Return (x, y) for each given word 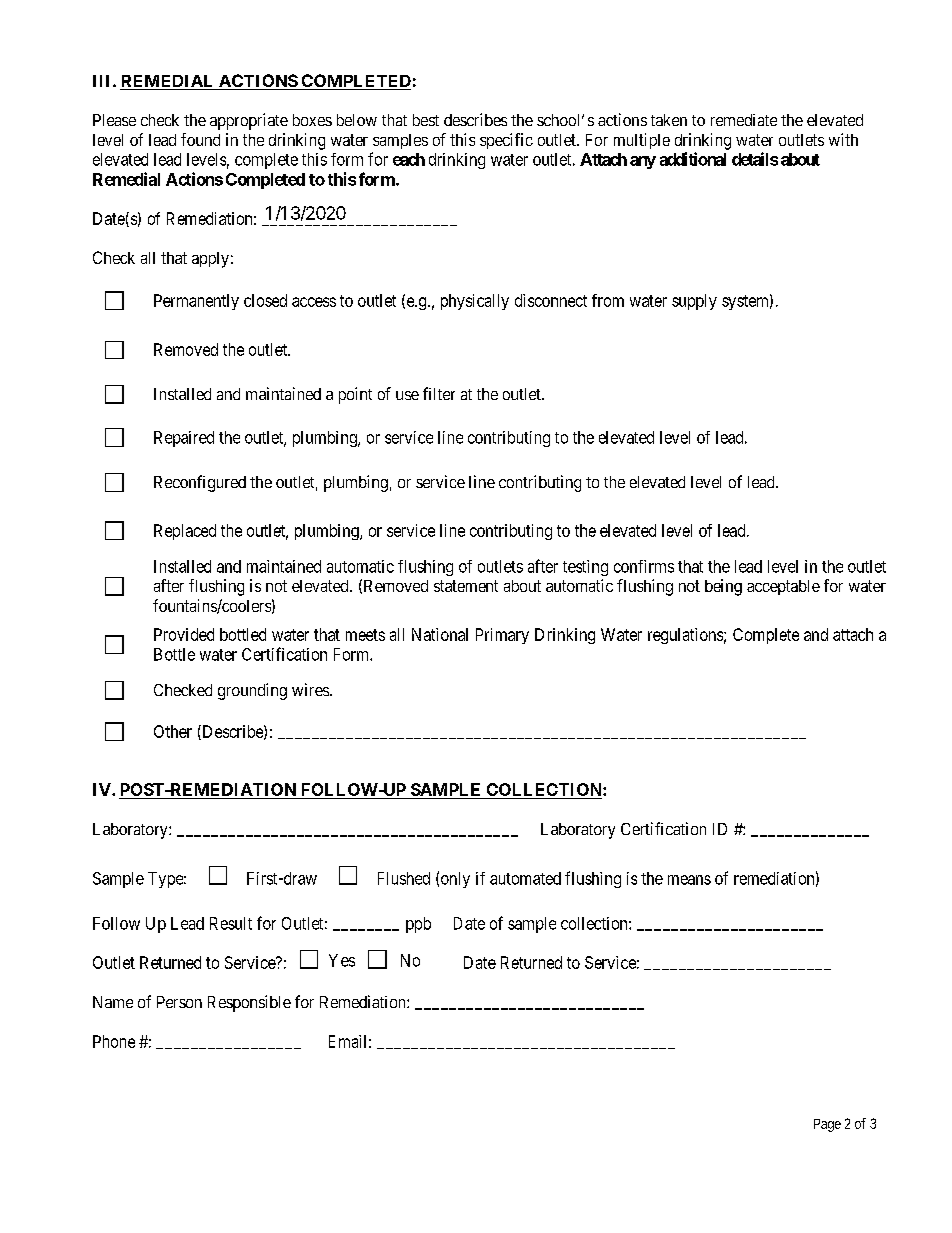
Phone (114, 1041)
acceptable (783, 587)
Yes (342, 960)
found (200, 139)
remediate (744, 120)
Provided (184, 634)
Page (827, 1125)
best (426, 120)
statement (466, 586)
